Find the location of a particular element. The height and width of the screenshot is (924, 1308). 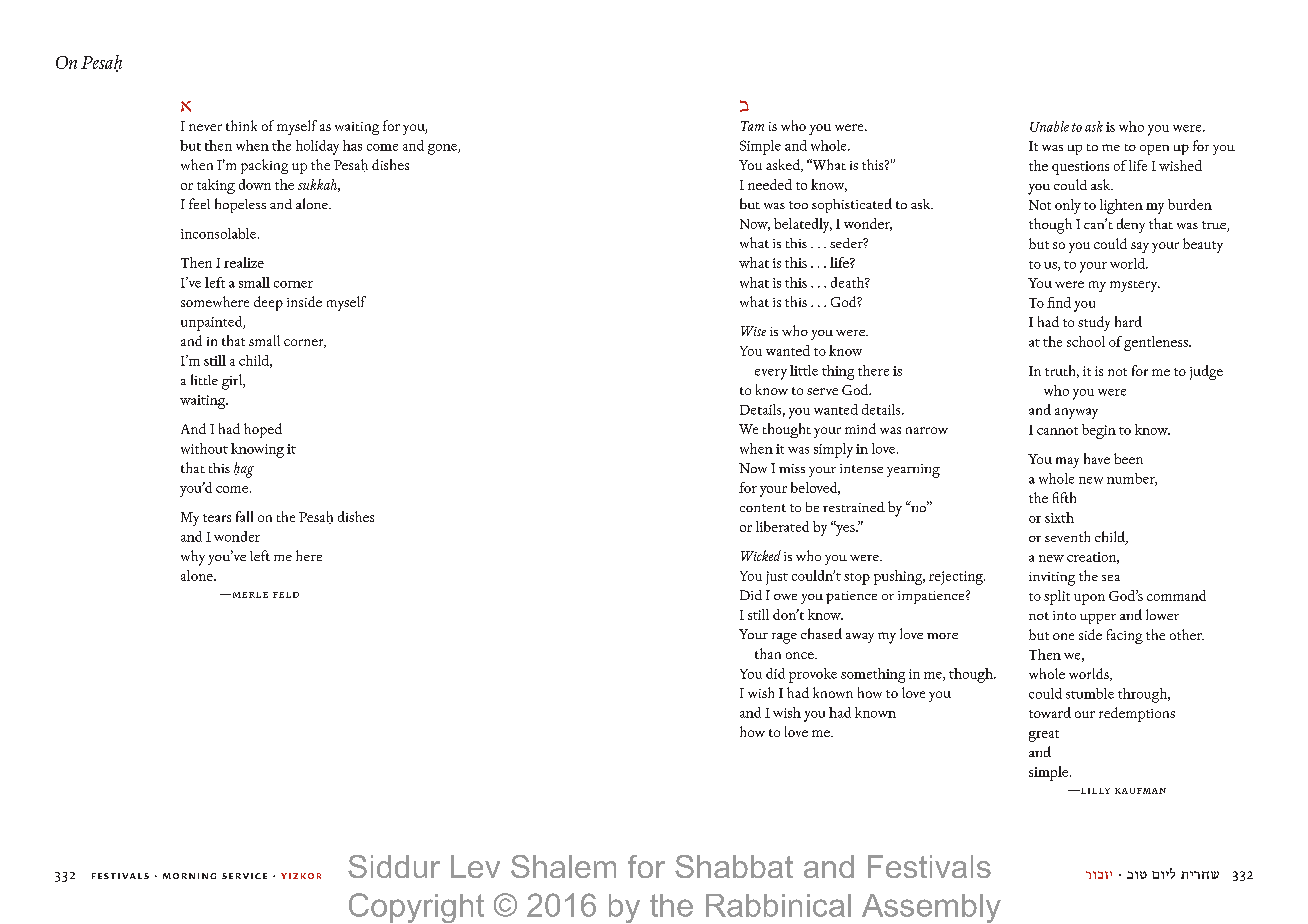

girl is located at coordinates (233, 382).
